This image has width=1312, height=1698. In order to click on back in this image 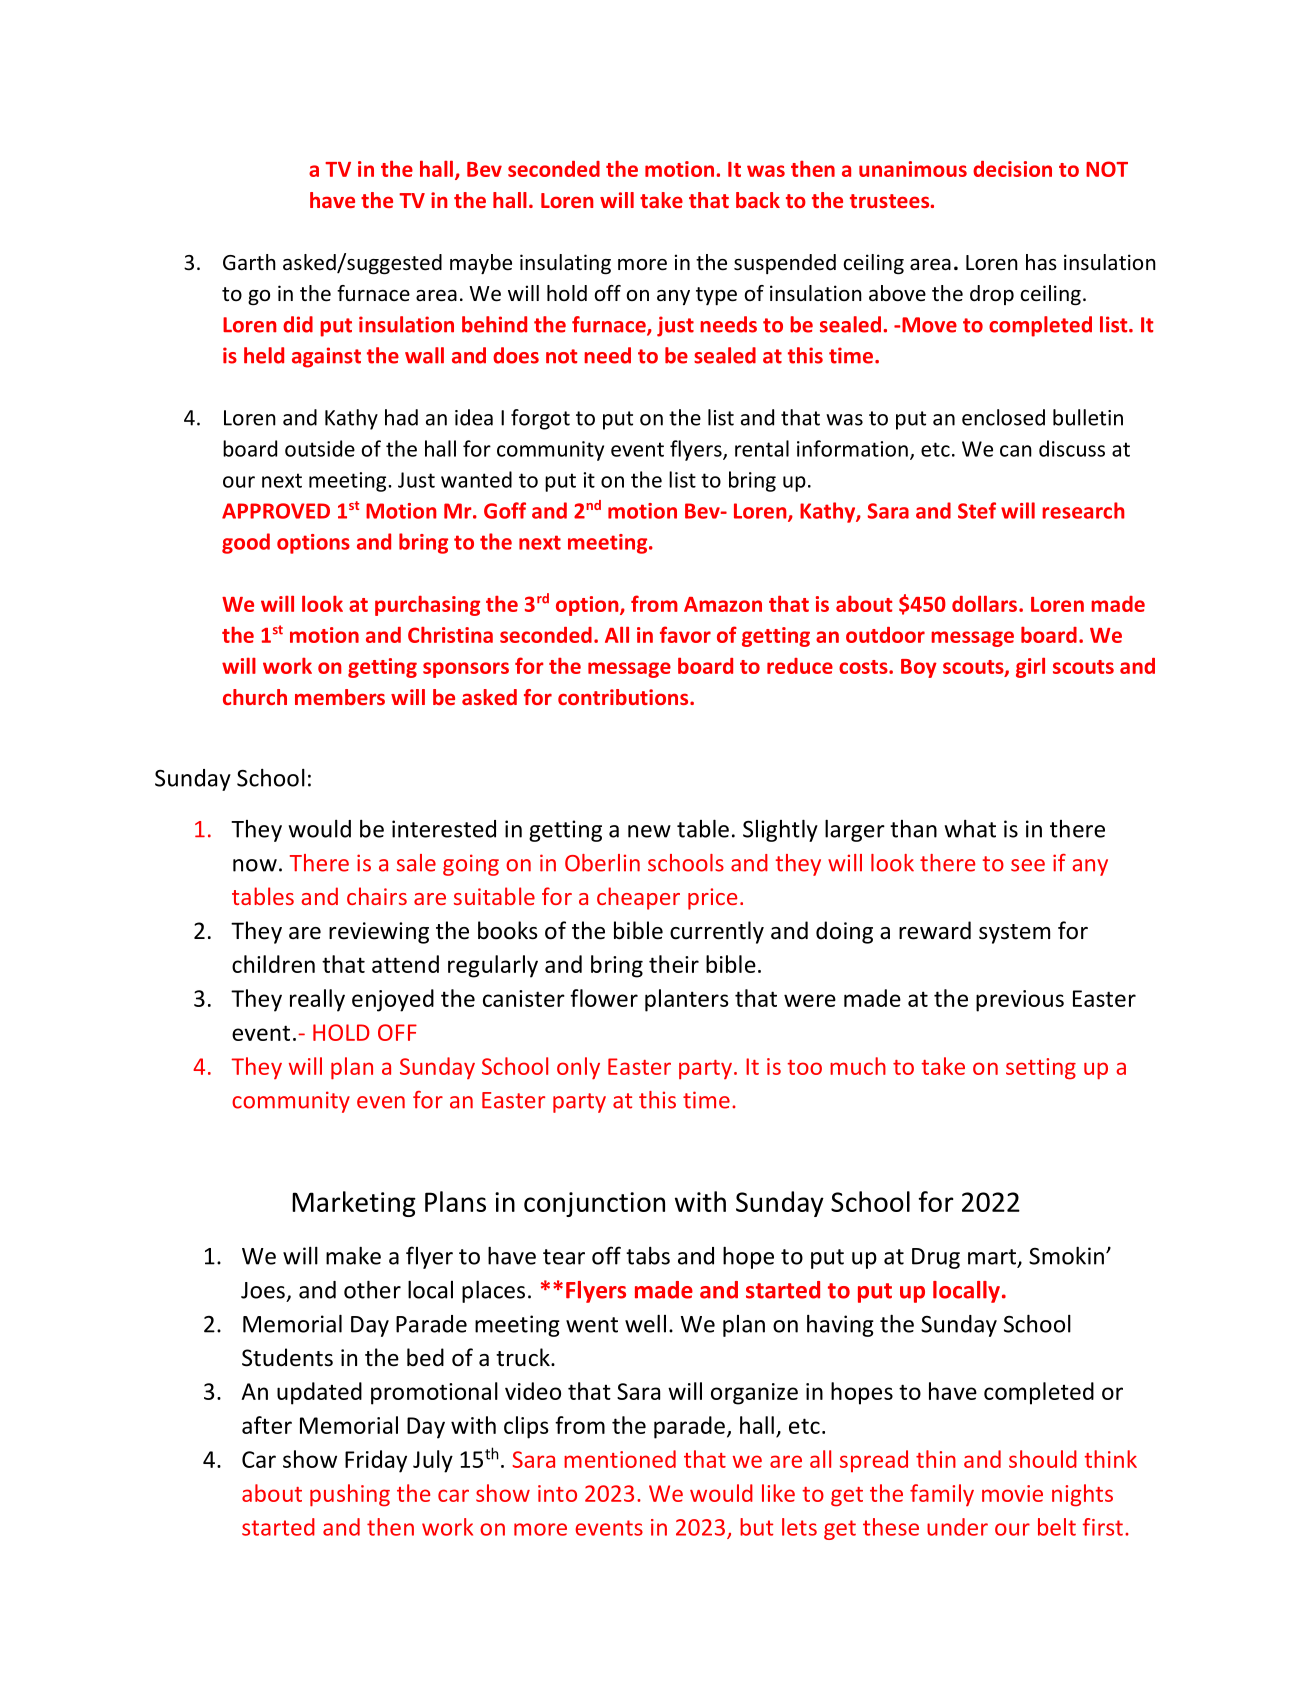, I will do `click(758, 200)`.
